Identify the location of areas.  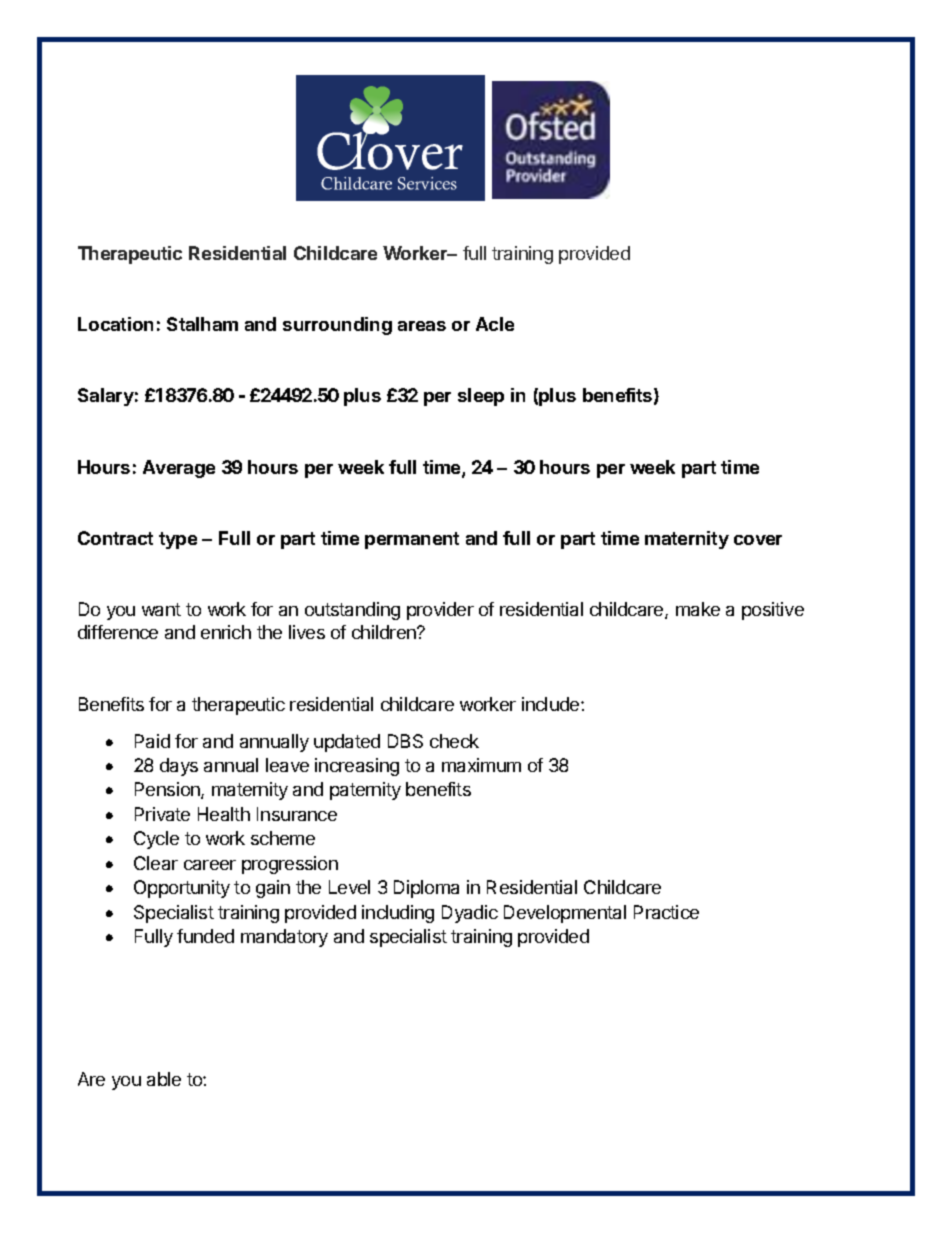
(422, 326).
